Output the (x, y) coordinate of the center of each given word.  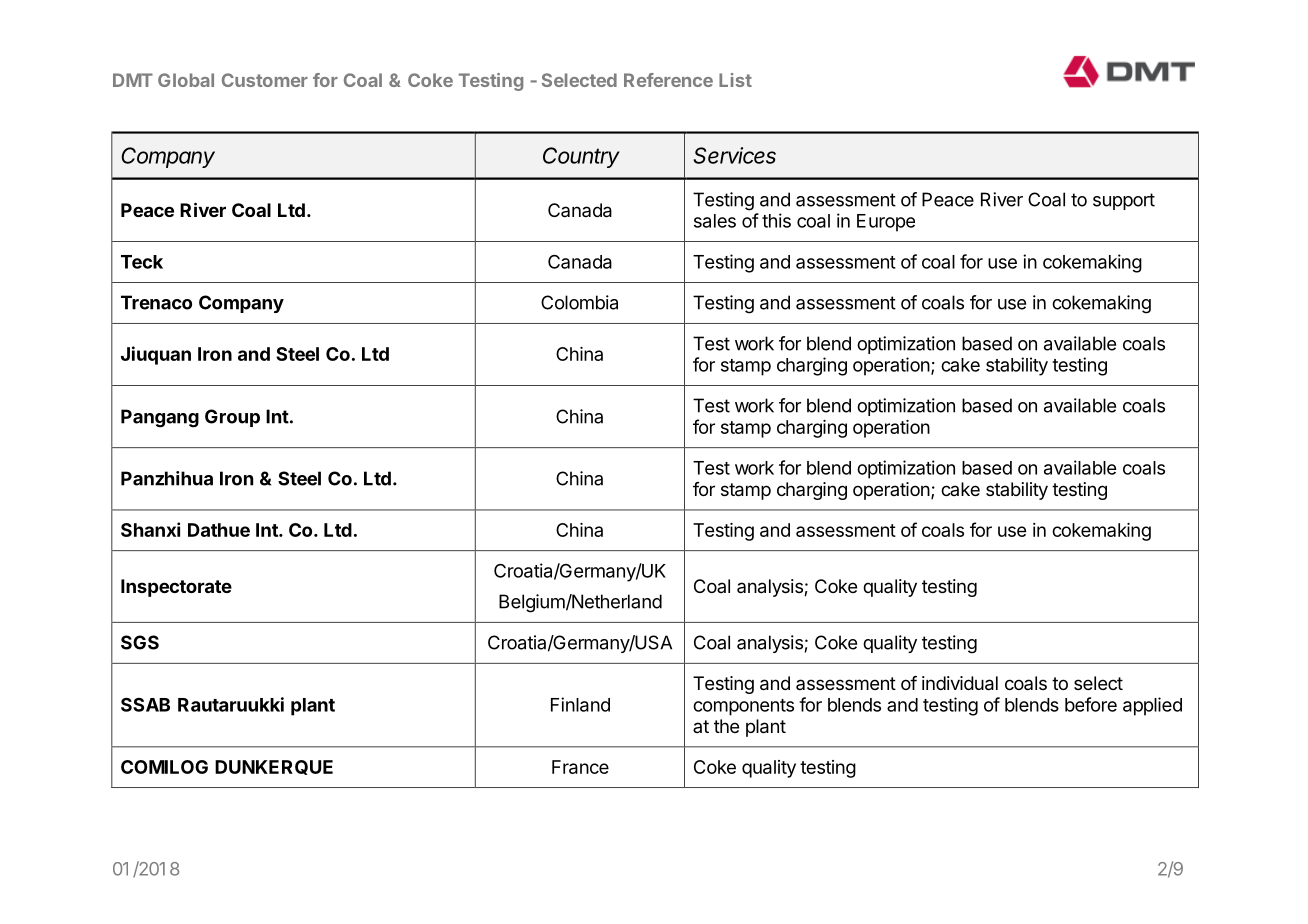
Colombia (579, 302)
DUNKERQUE (274, 767)
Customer (265, 80)
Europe (886, 223)
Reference (668, 80)
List (735, 80)
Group (232, 418)
